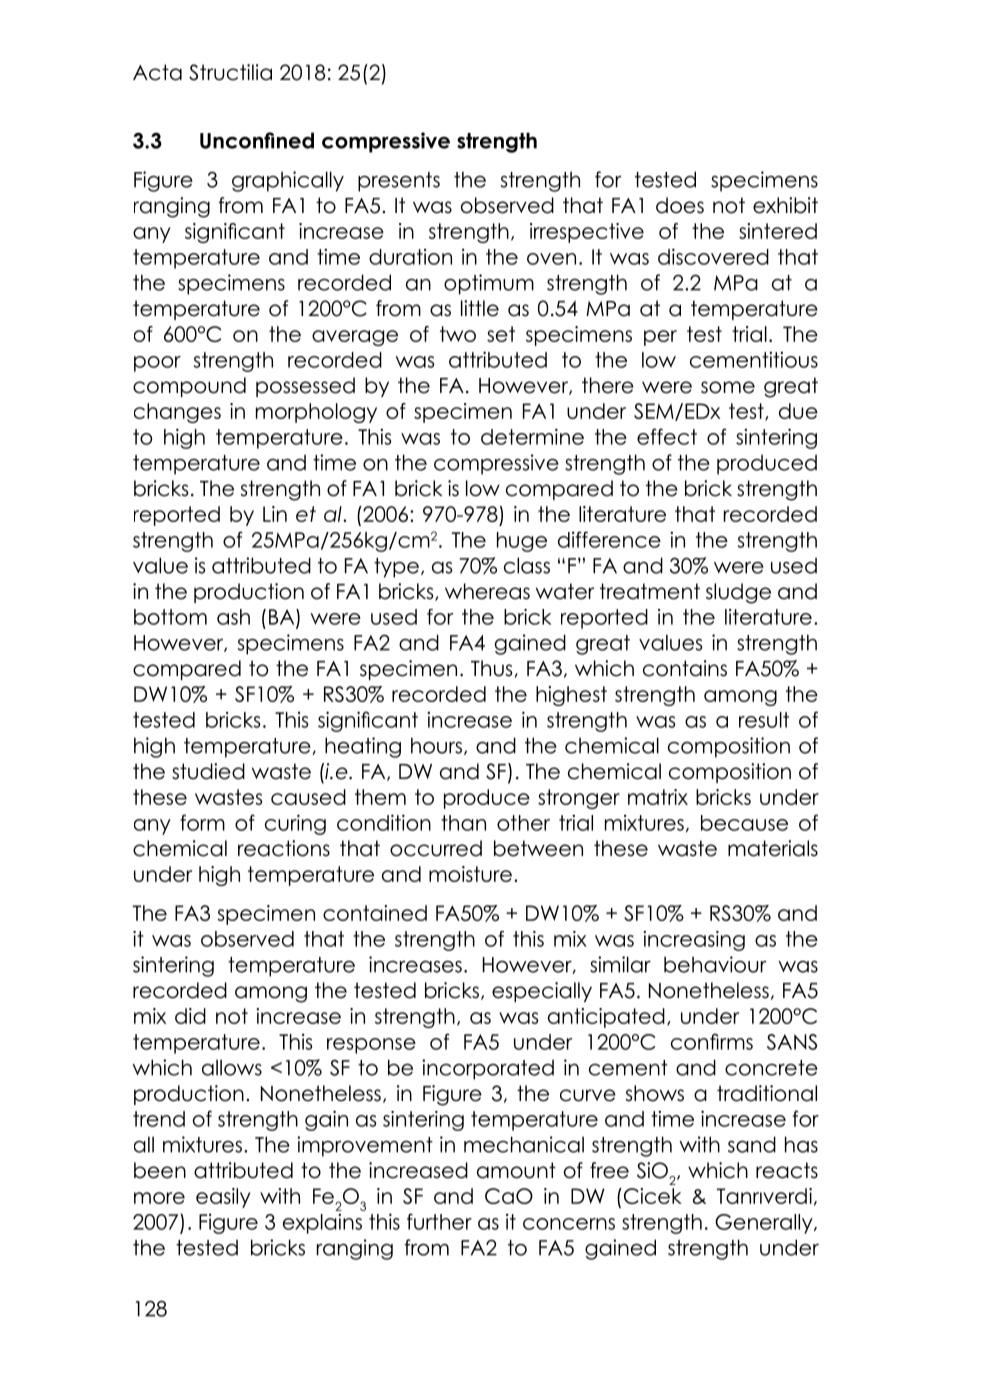  What do you see at coordinates (516, 1170) in the screenshot?
I see `amount` at bounding box center [516, 1170].
